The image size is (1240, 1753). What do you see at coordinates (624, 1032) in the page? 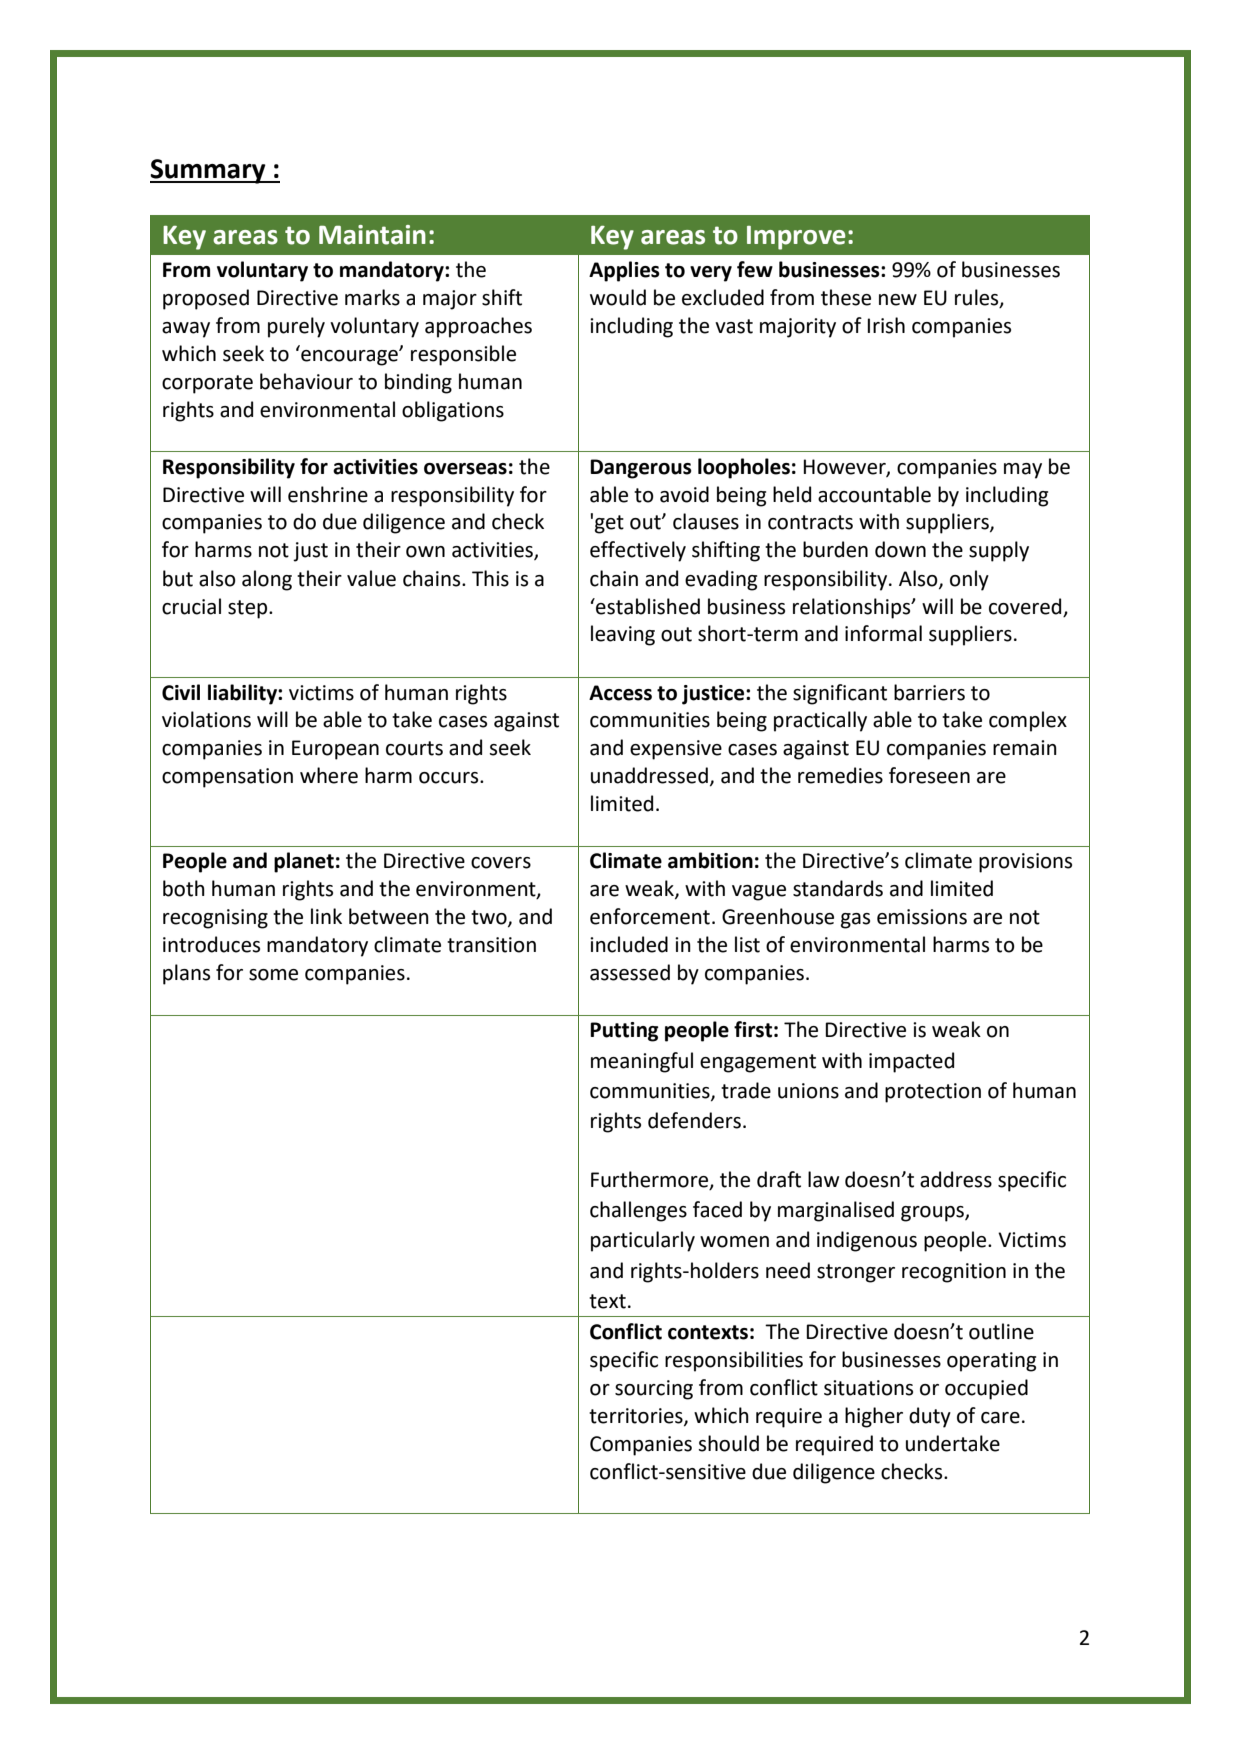
I see `Putting` at bounding box center [624, 1032].
